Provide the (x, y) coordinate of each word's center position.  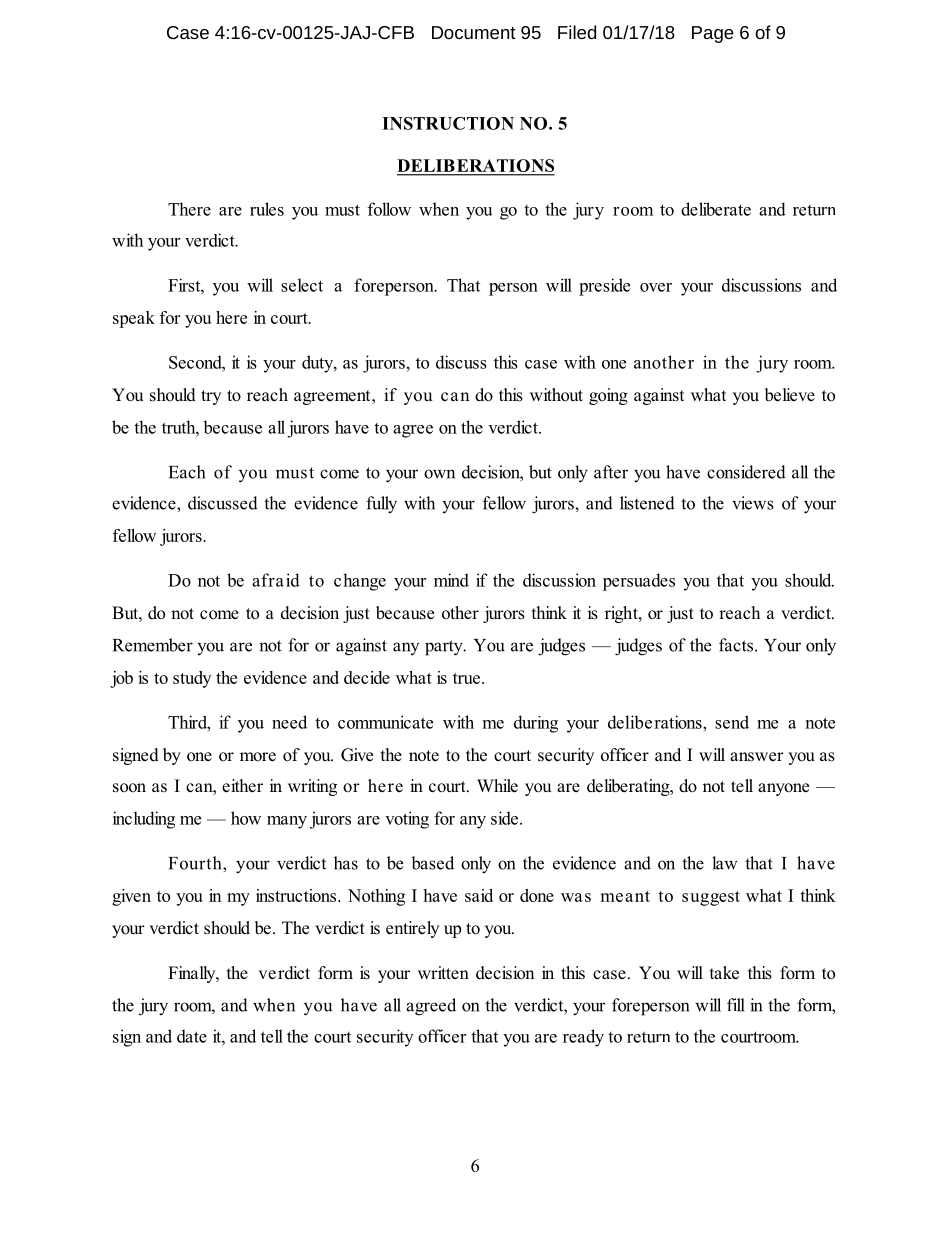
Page (713, 34)
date (192, 1036)
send (732, 722)
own (439, 474)
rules (267, 209)
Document (474, 32)
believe (790, 395)
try (211, 397)
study (192, 679)
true (466, 678)
